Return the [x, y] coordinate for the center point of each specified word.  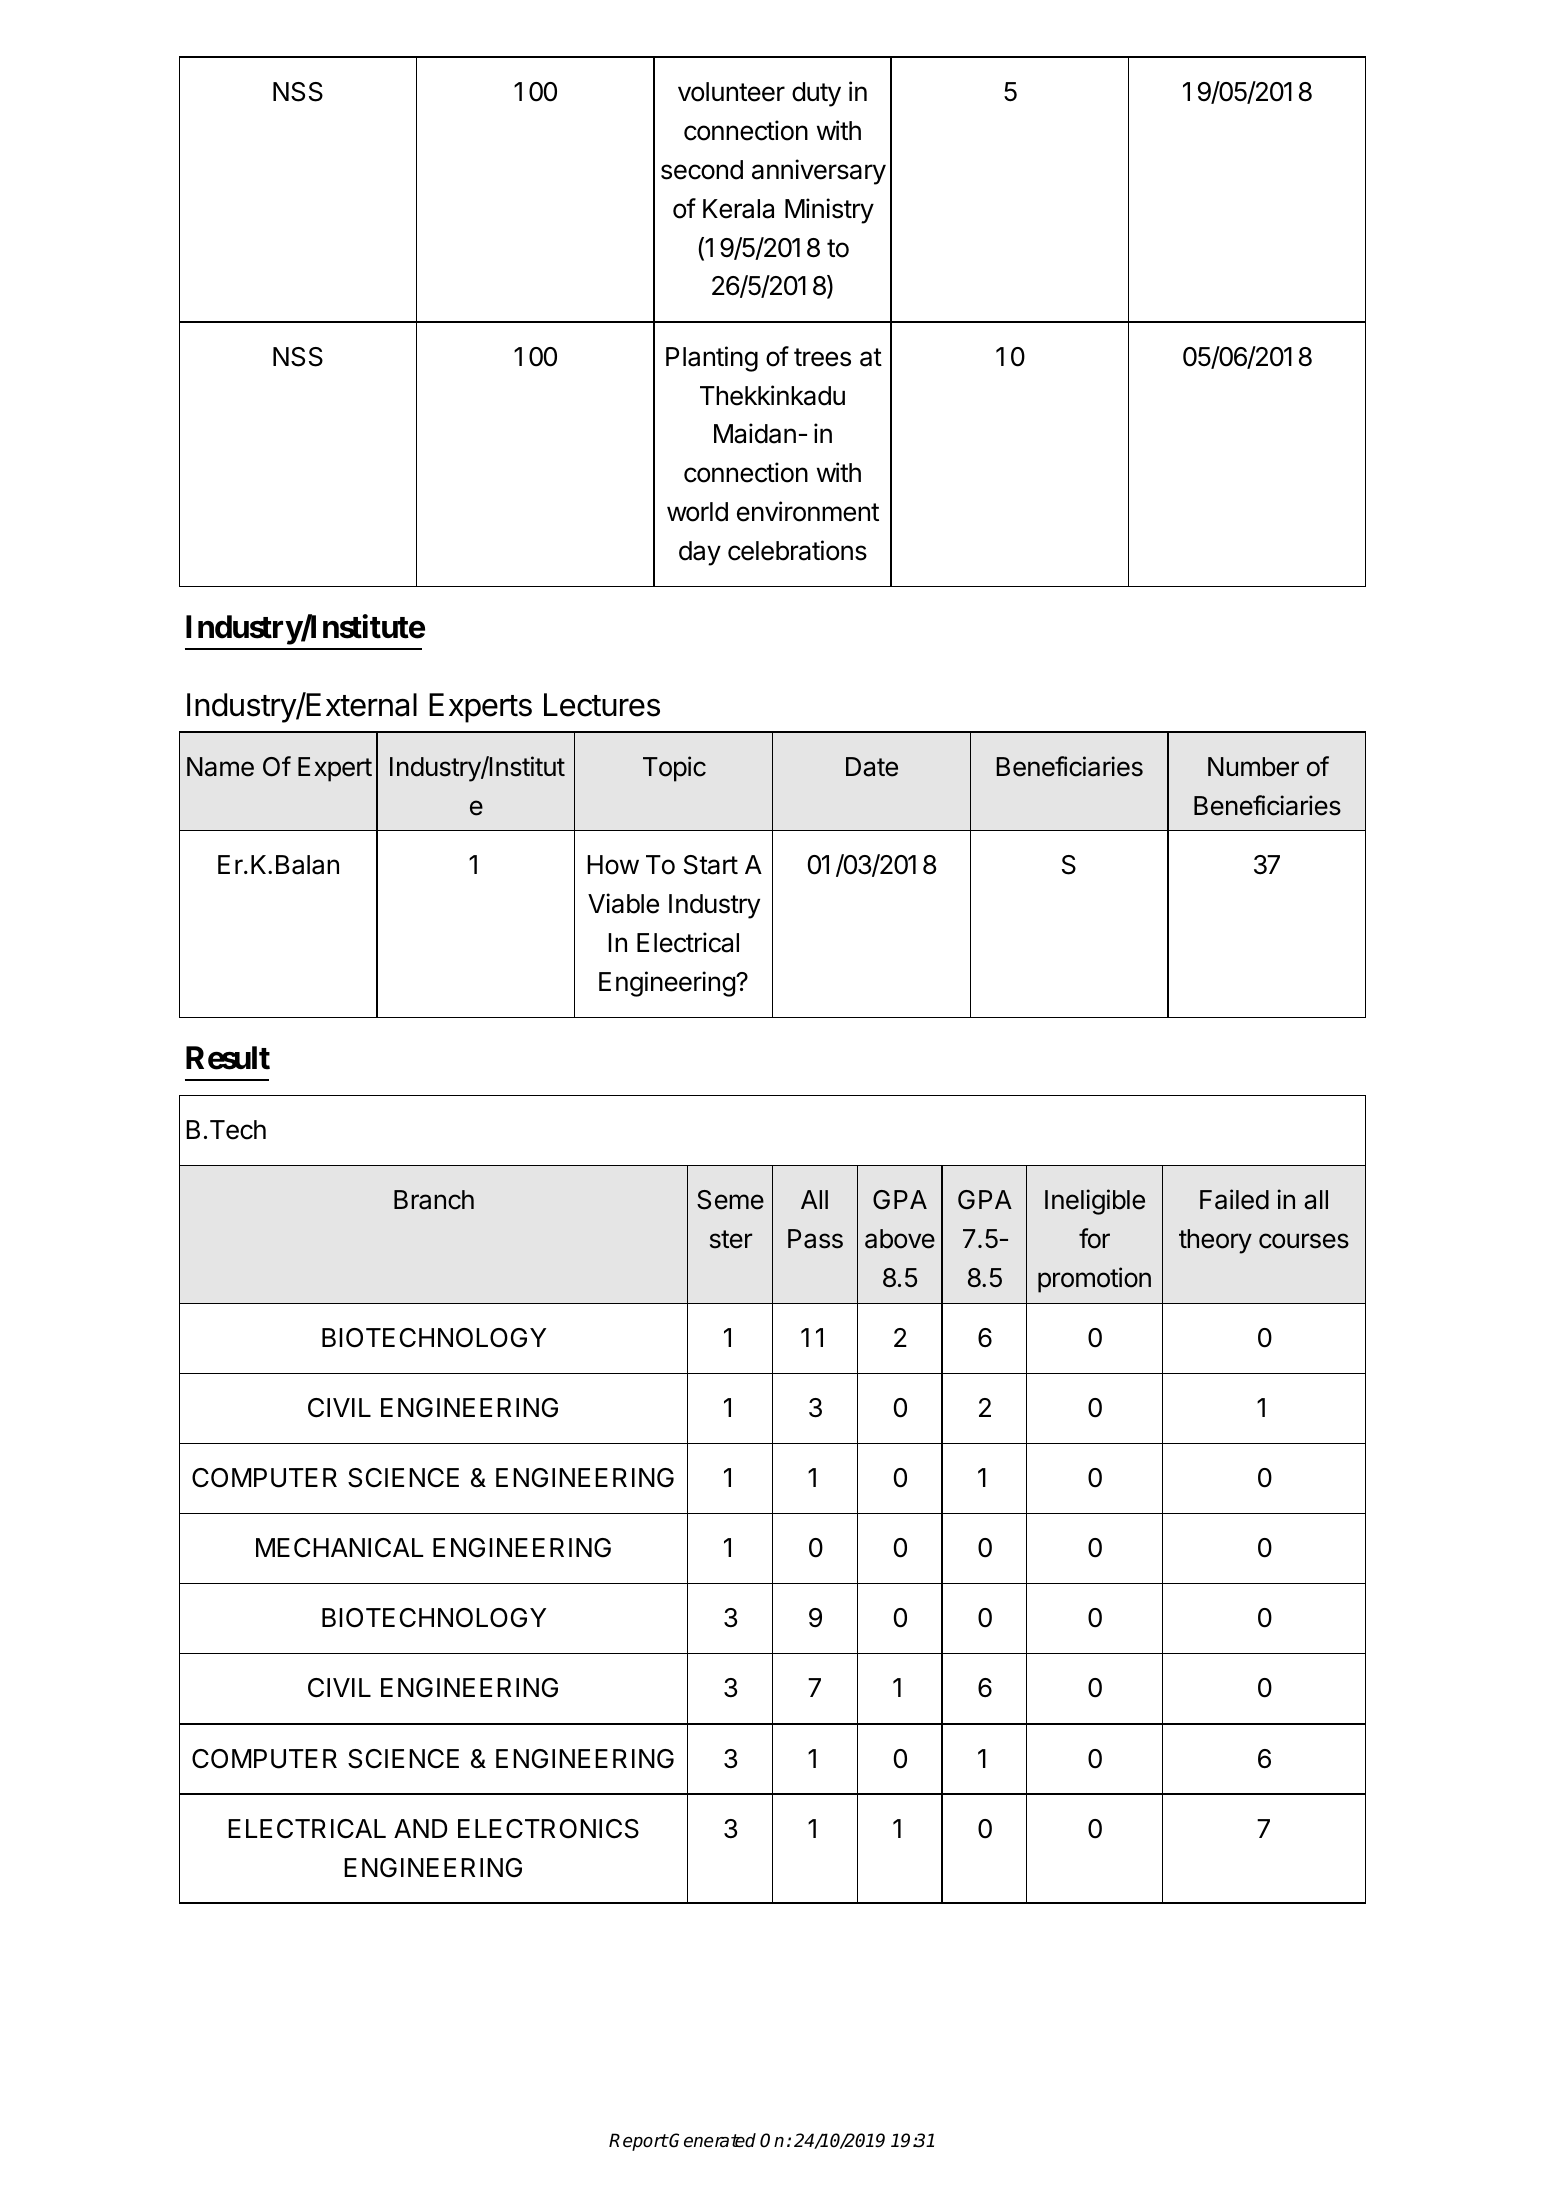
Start [711, 865]
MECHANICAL [339, 1548]
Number [1253, 767]
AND [420, 1828]
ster [731, 1239]
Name [220, 767]
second [702, 170]
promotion [1094, 1280]
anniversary [819, 172]
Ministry [829, 211]
